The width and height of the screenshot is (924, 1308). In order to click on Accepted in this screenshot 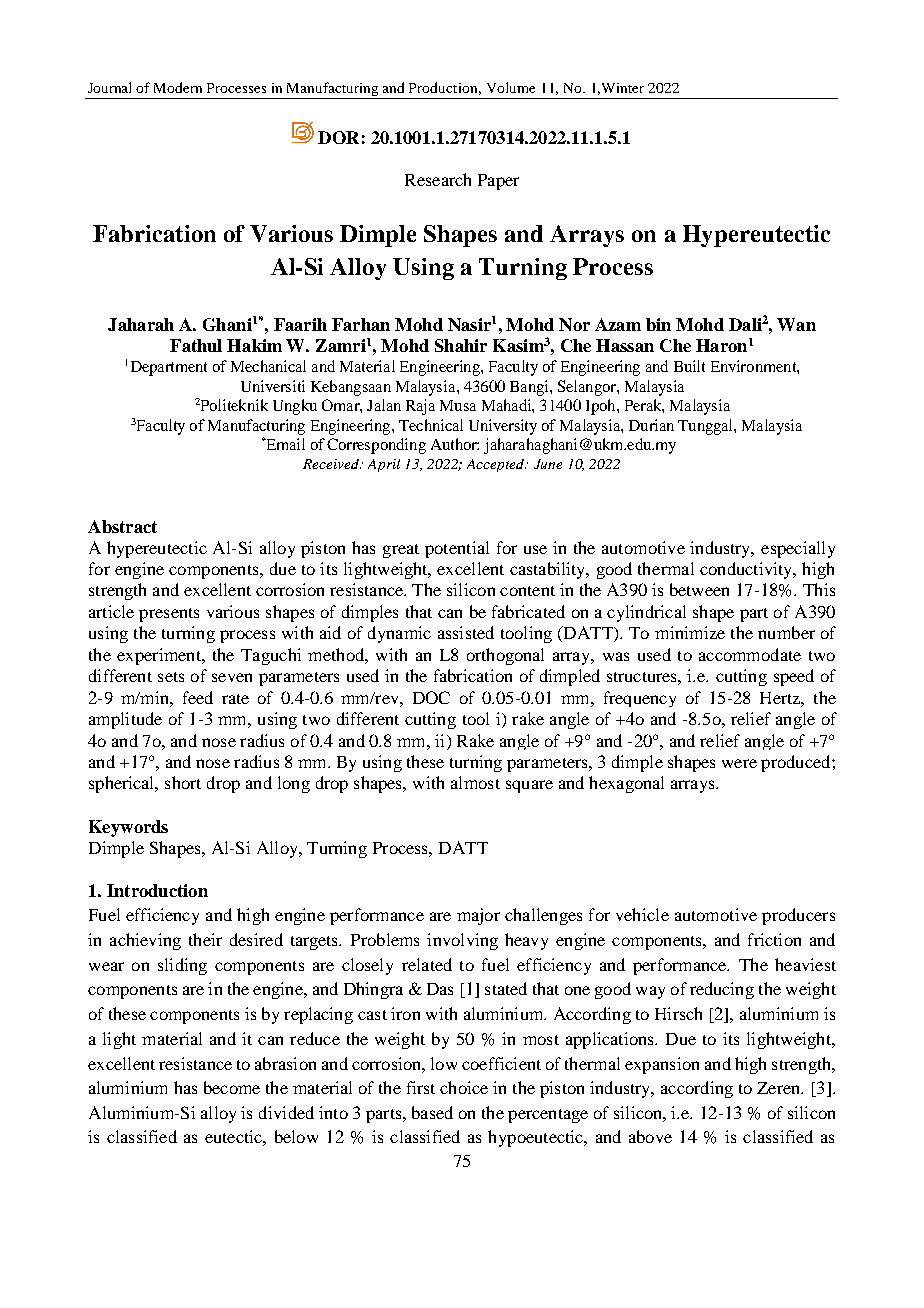, I will do `click(496, 465)`.
